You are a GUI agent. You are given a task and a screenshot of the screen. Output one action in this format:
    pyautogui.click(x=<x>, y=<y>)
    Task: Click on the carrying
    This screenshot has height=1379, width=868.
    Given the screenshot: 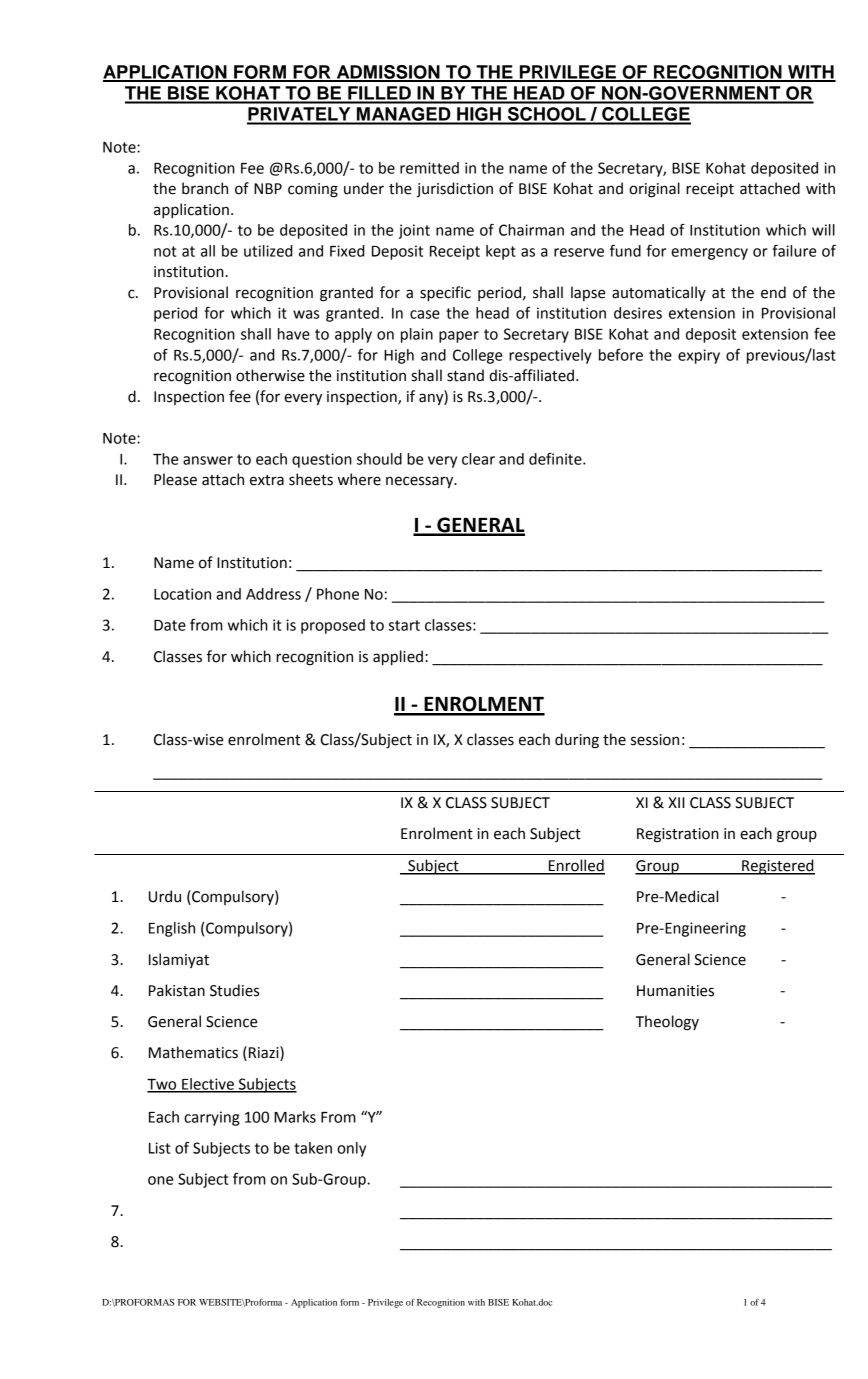 What is the action you would take?
    pyautogui.click(x=212, y=1118)
